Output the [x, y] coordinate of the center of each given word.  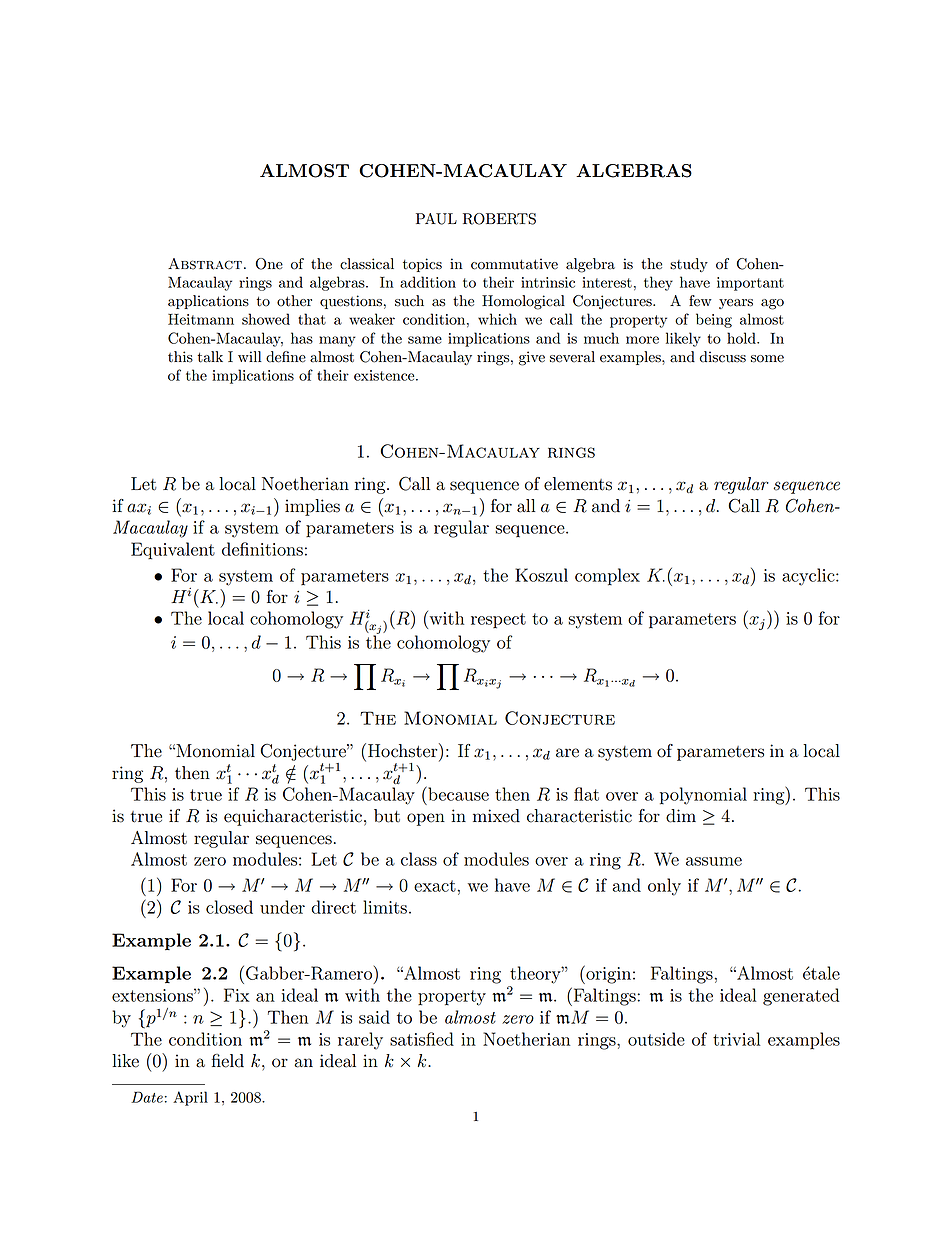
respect [498, 621]
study [689, 265]
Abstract [205, 264]
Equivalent [173, 551]
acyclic [809, 577]
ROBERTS [499, 219]
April [190, 1098]
